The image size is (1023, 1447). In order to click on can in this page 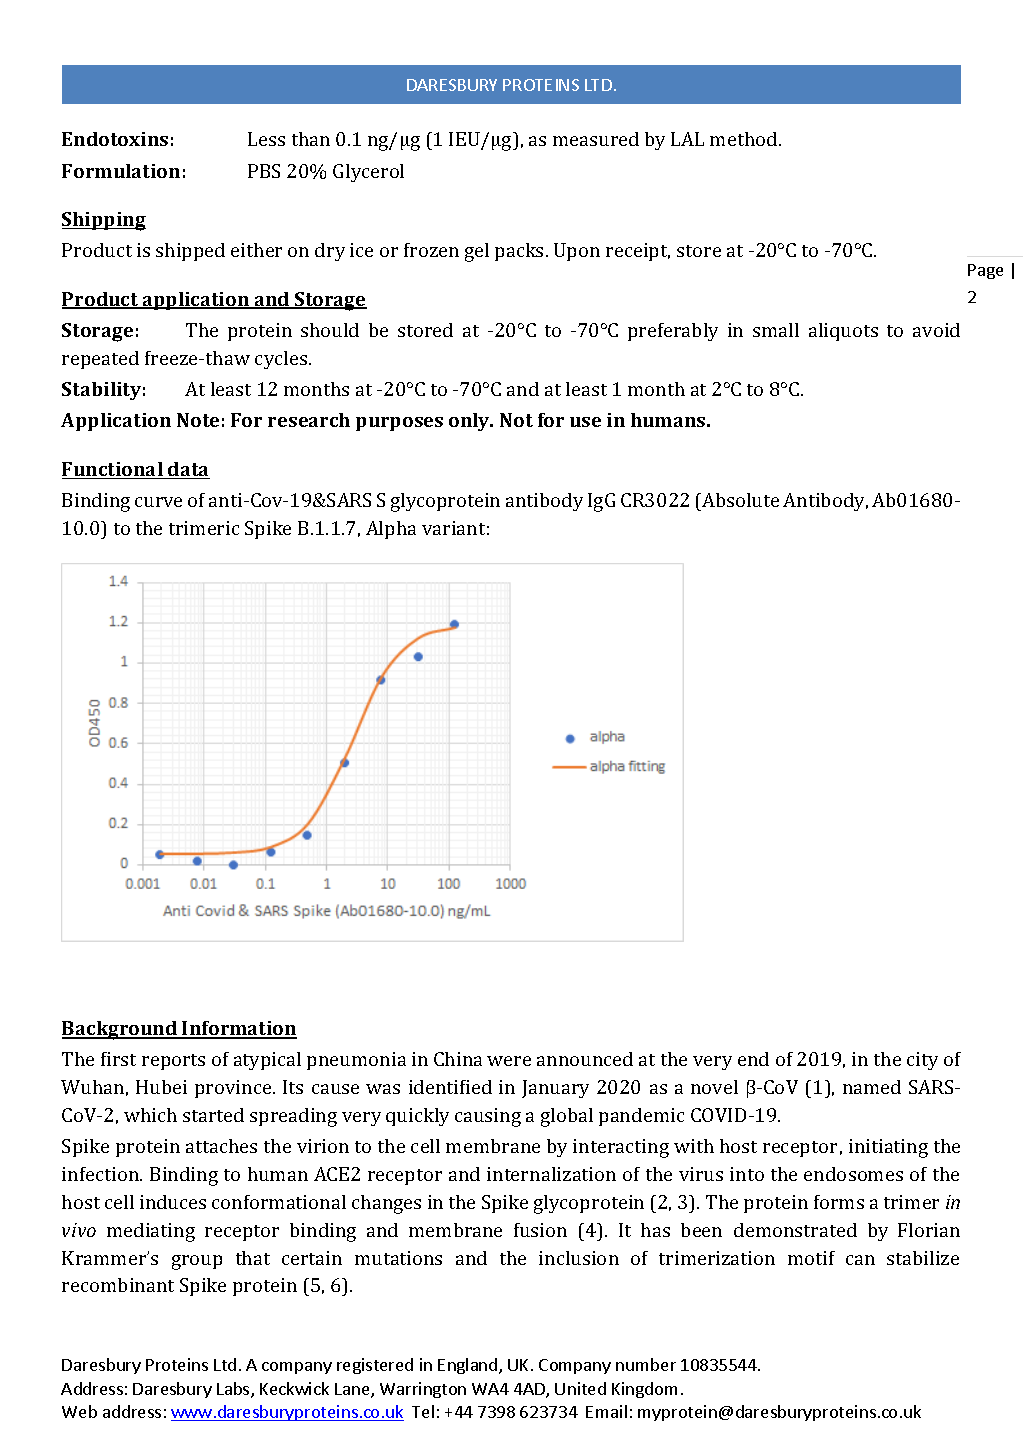, I will do `click(860, 1260)`.
